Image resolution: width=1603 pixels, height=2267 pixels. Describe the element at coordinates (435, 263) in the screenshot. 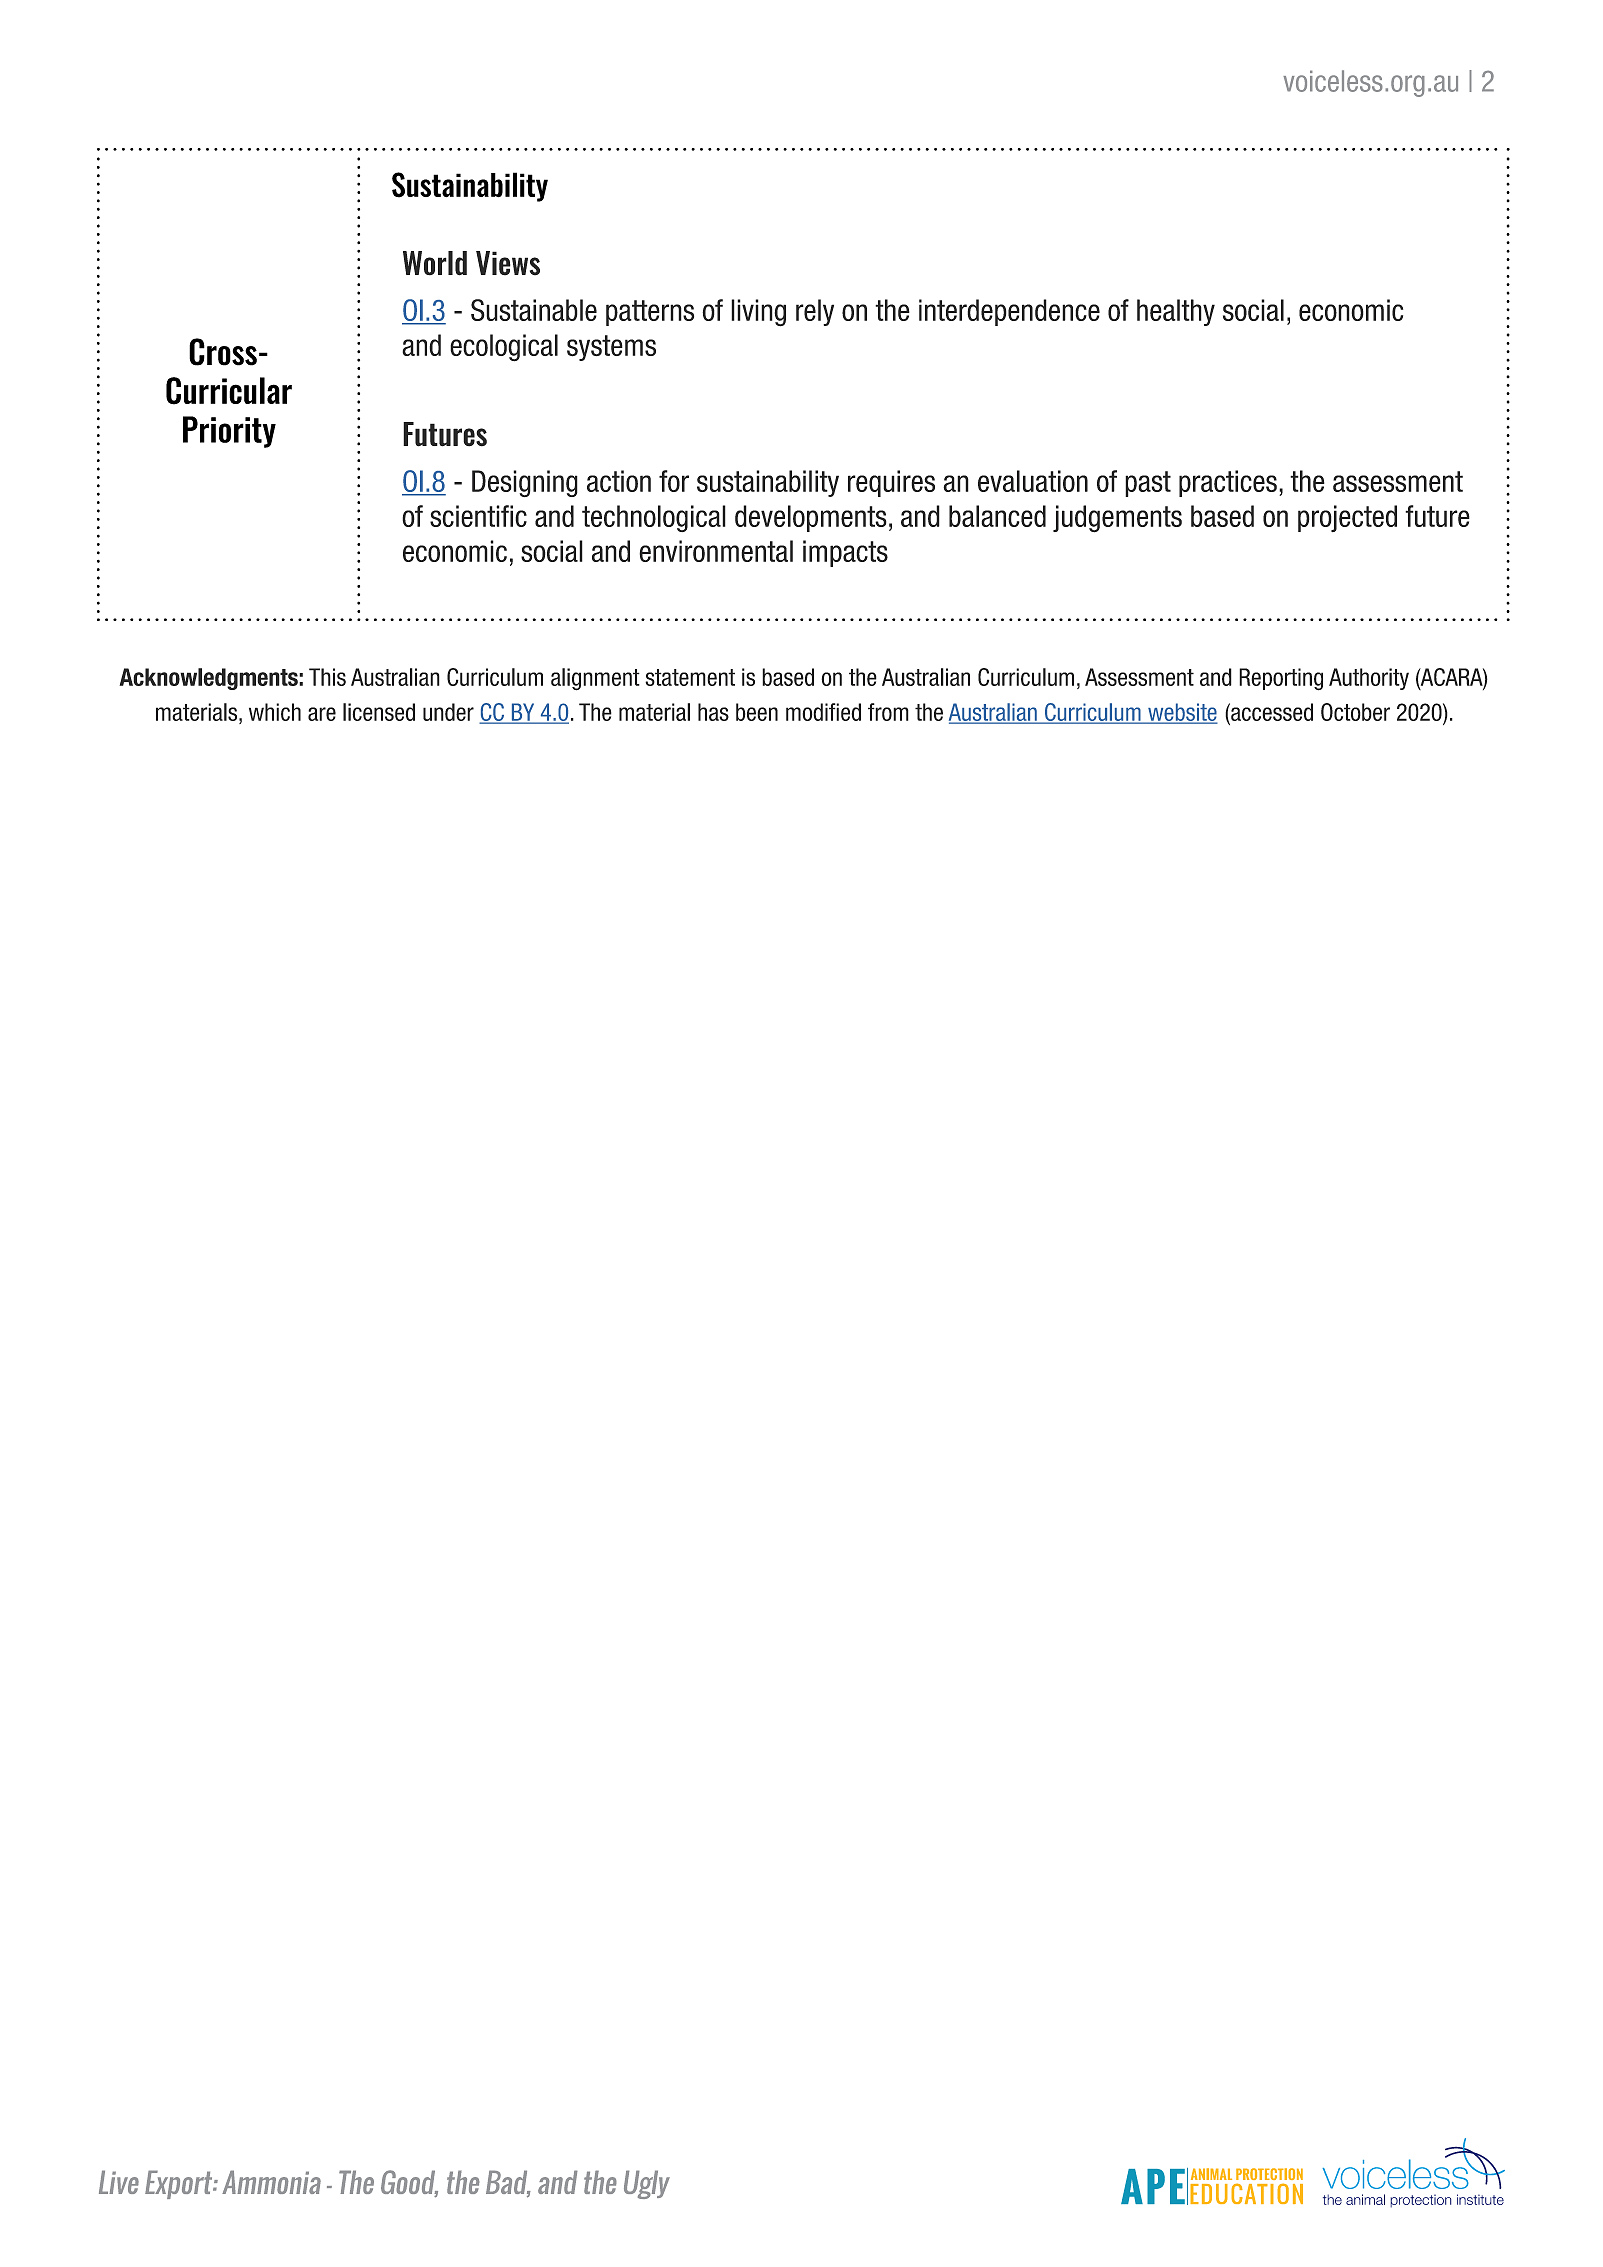

I see `World` at that location.
